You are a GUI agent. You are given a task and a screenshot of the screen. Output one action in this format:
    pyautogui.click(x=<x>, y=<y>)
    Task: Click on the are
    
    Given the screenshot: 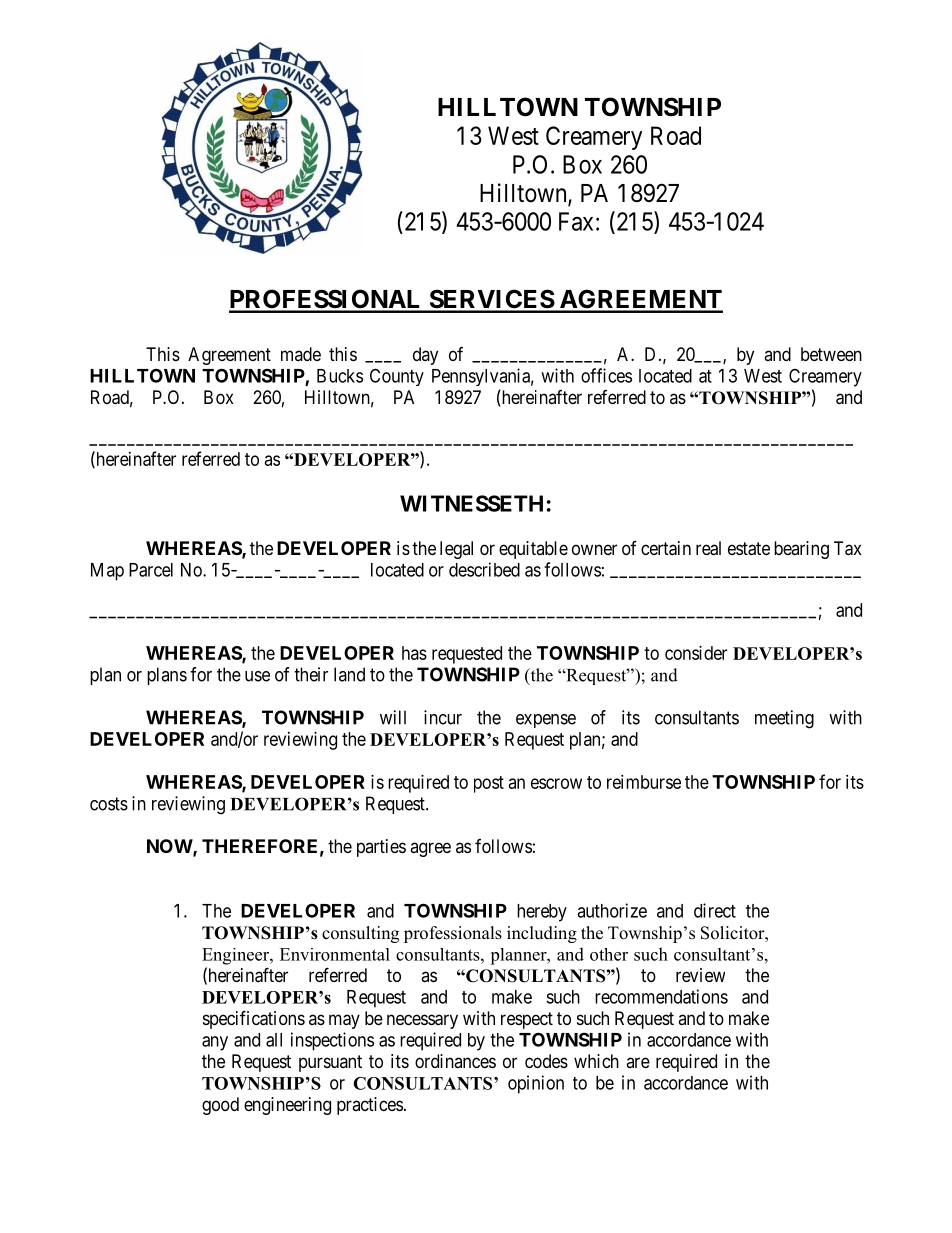 What is the action you would take?
    pyautogui.click(x=638, y=1062)
